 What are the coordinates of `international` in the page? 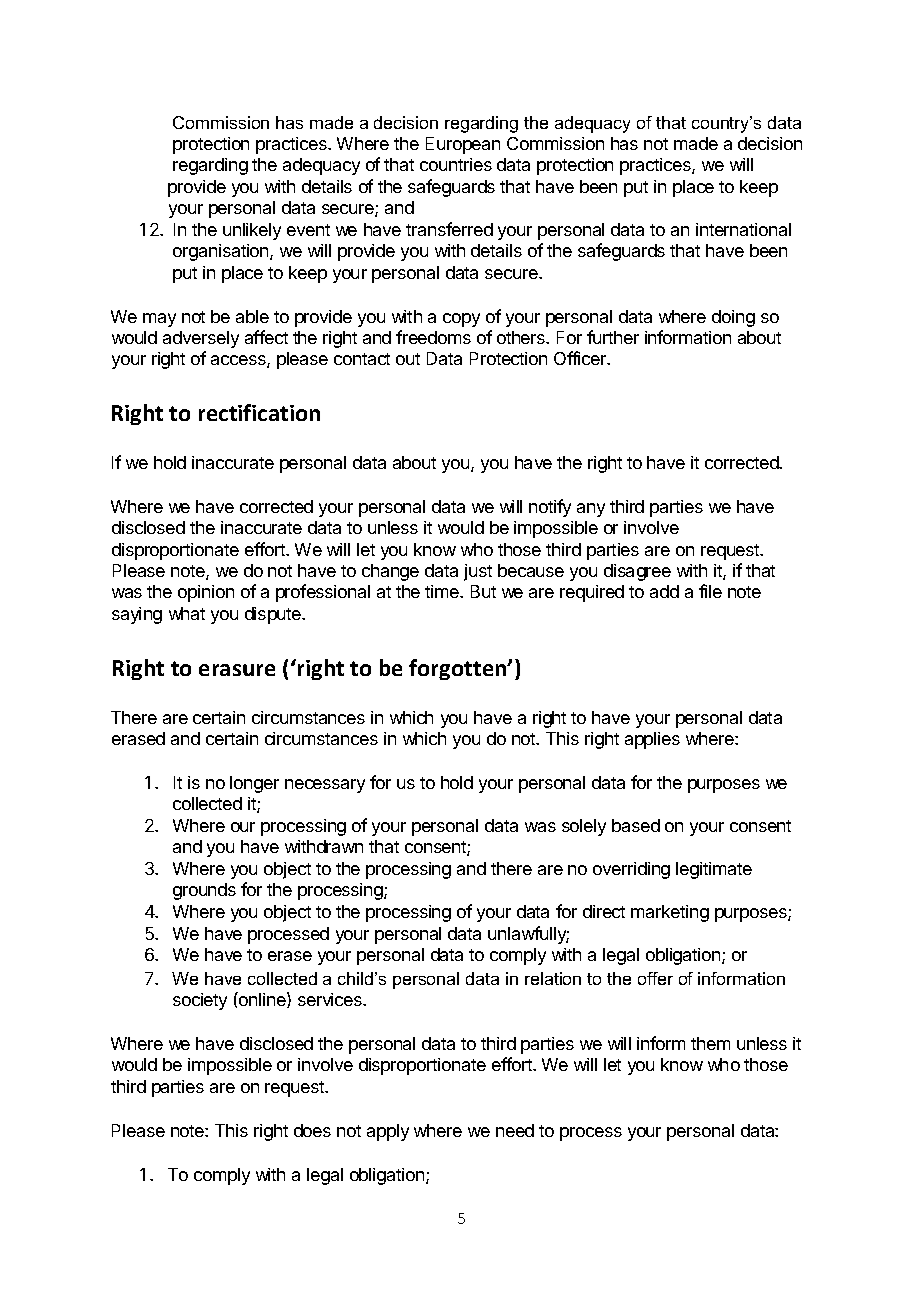 It's located at (743, 229).
